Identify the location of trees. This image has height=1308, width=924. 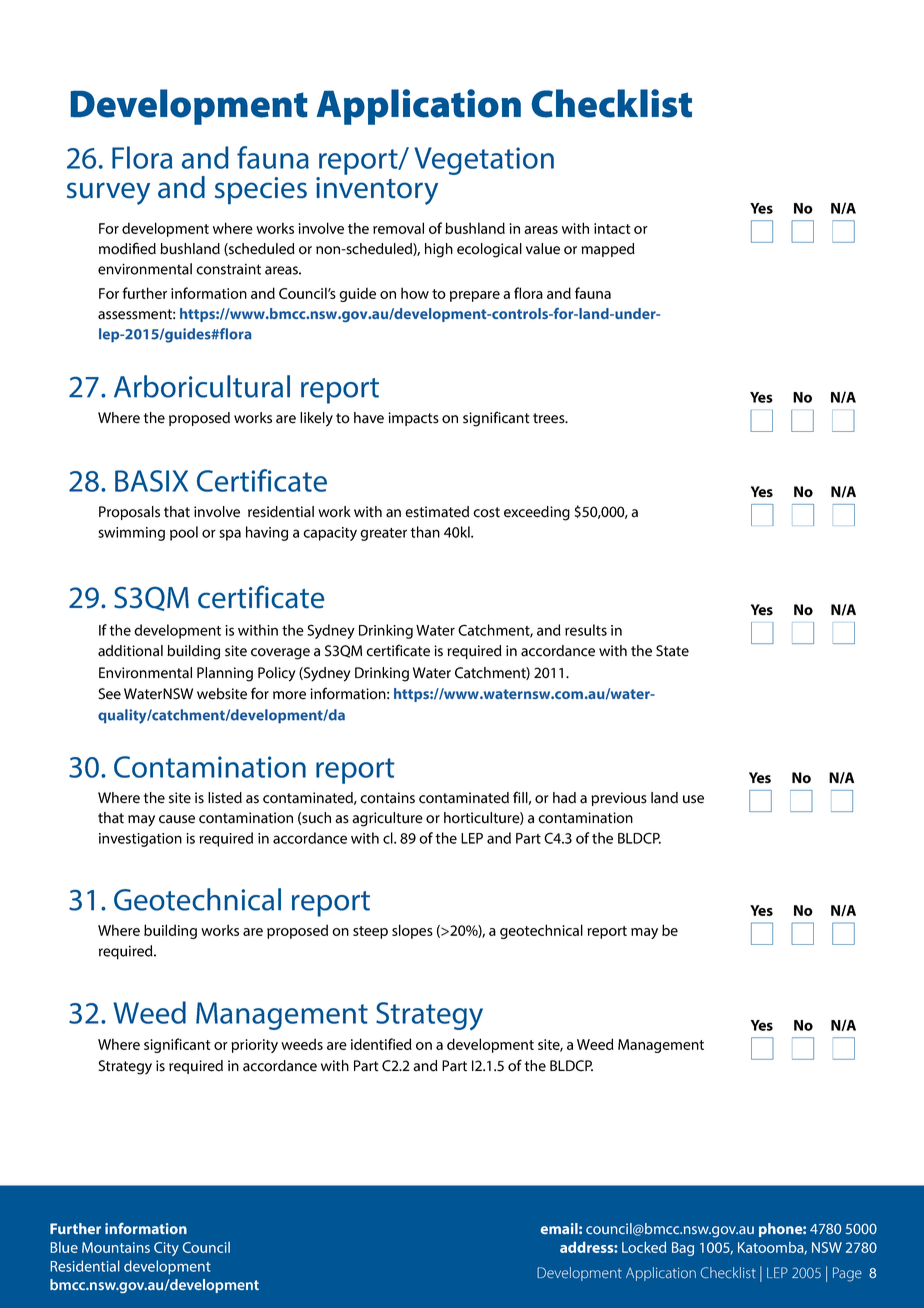
(550, 418).
